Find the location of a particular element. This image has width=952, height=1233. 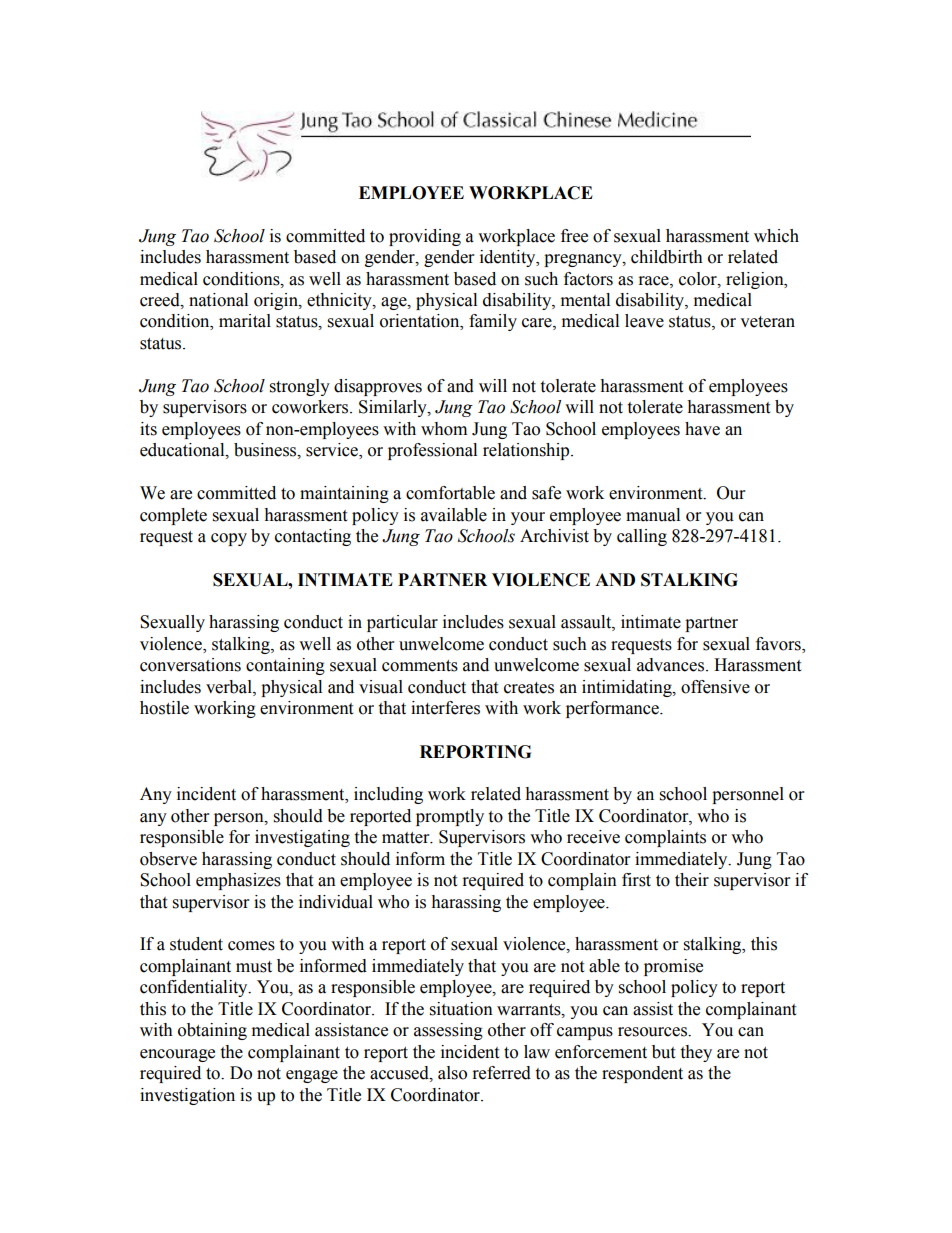

also is located at coordinates (452, 1073).
